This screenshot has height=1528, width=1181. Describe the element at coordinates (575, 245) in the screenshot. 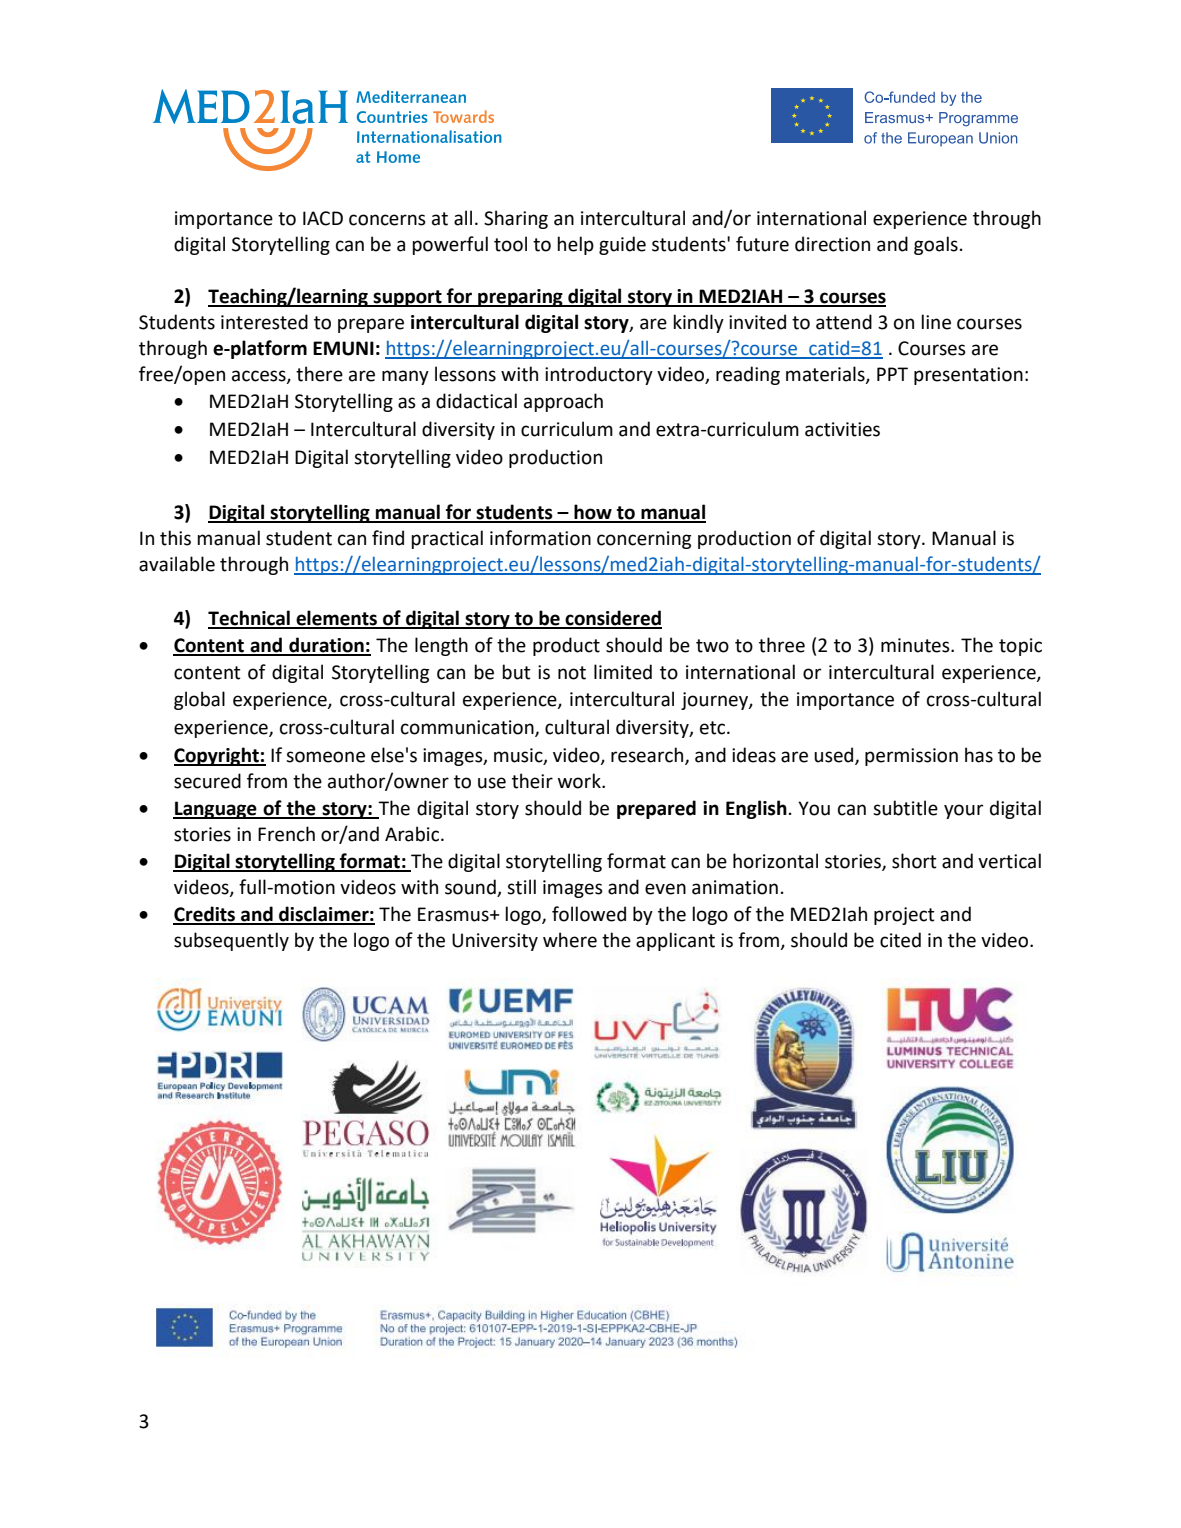

I see `help` at that location.
